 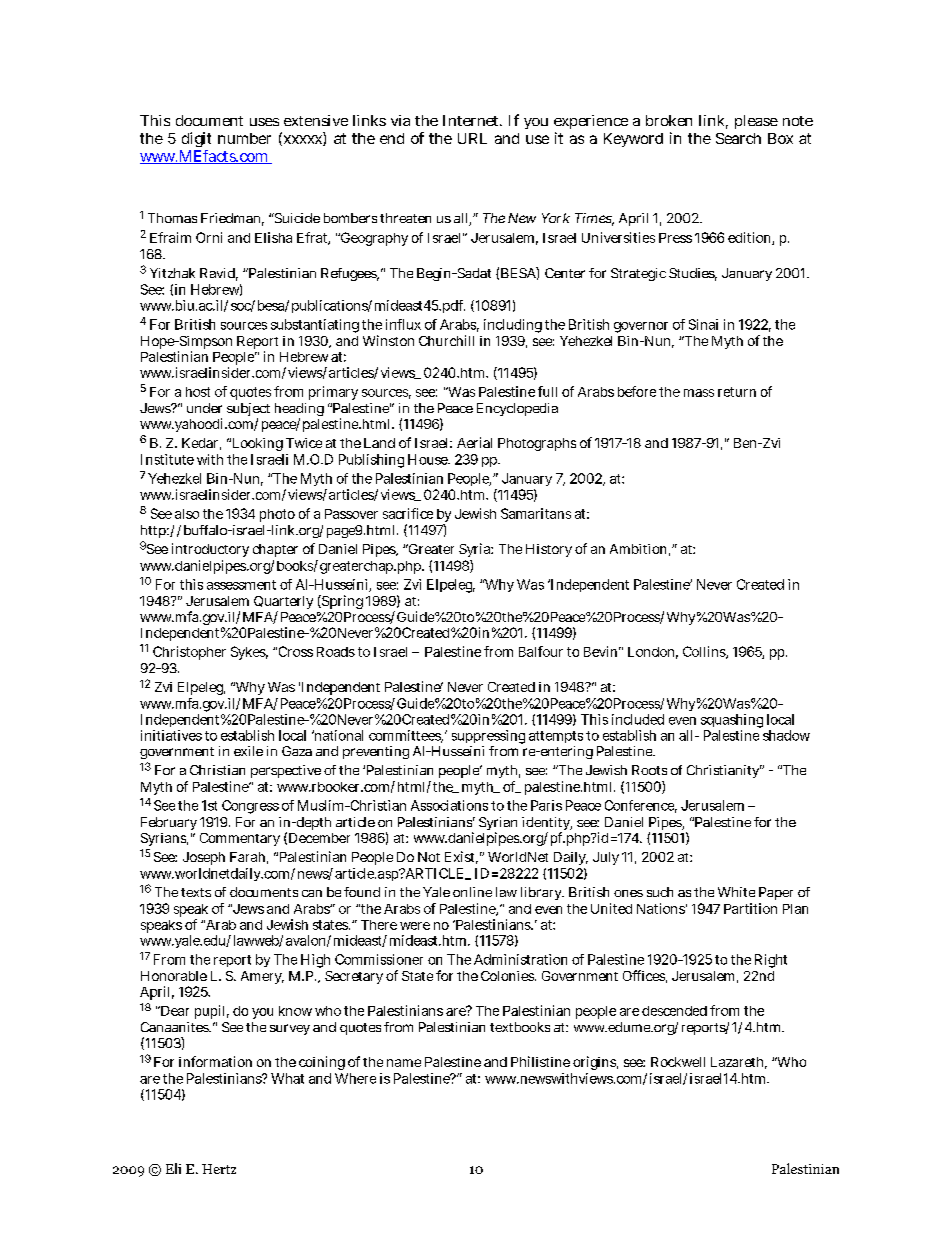 What do you see at coordinates (215, 1061) in the screenshot?
I see `information` at bounding box center [215, 1061].
